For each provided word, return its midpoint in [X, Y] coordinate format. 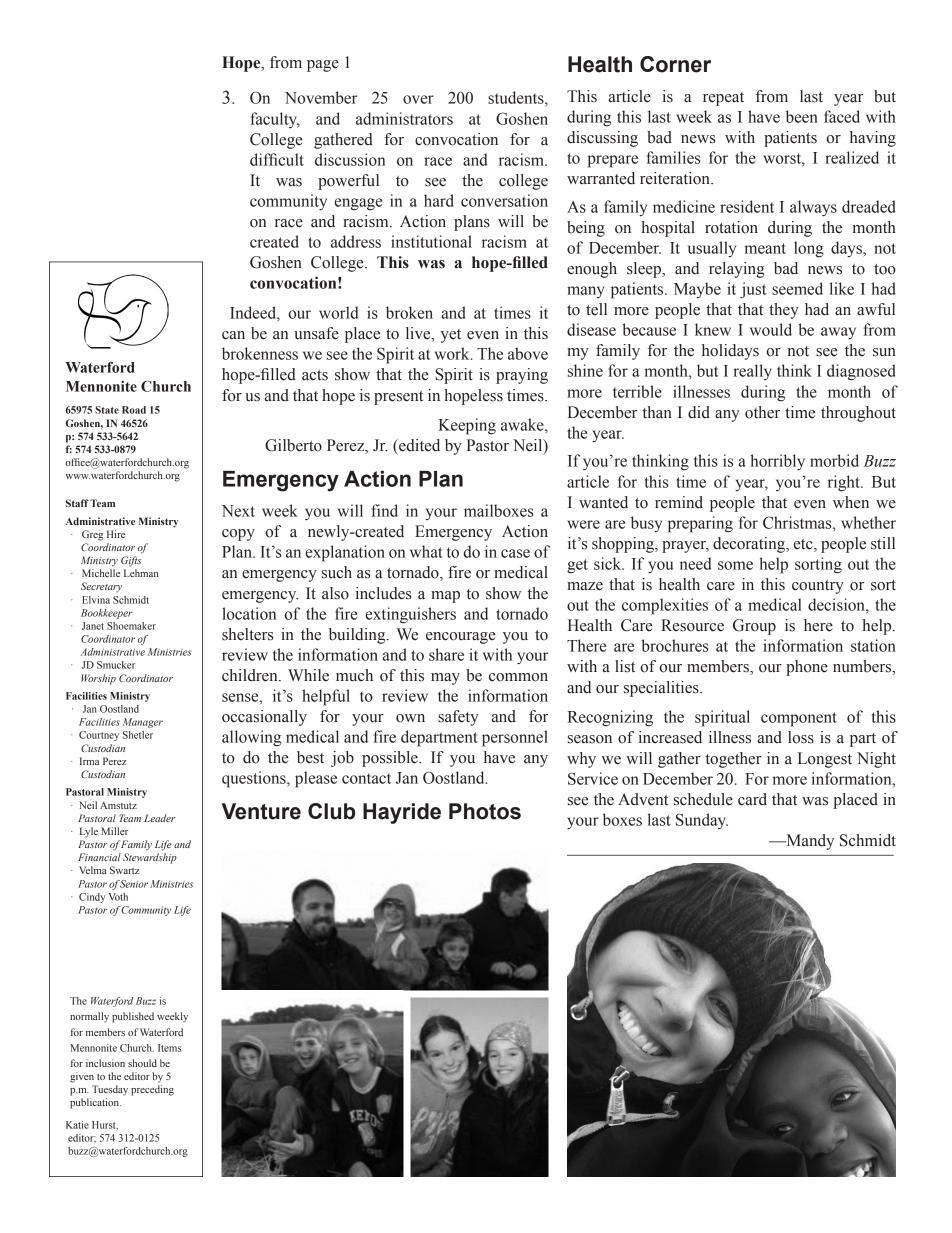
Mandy [809, 842]
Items [169, 1048]
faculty [275, 120]
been [802, 116]
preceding [152, 1090]
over [418, 99]
